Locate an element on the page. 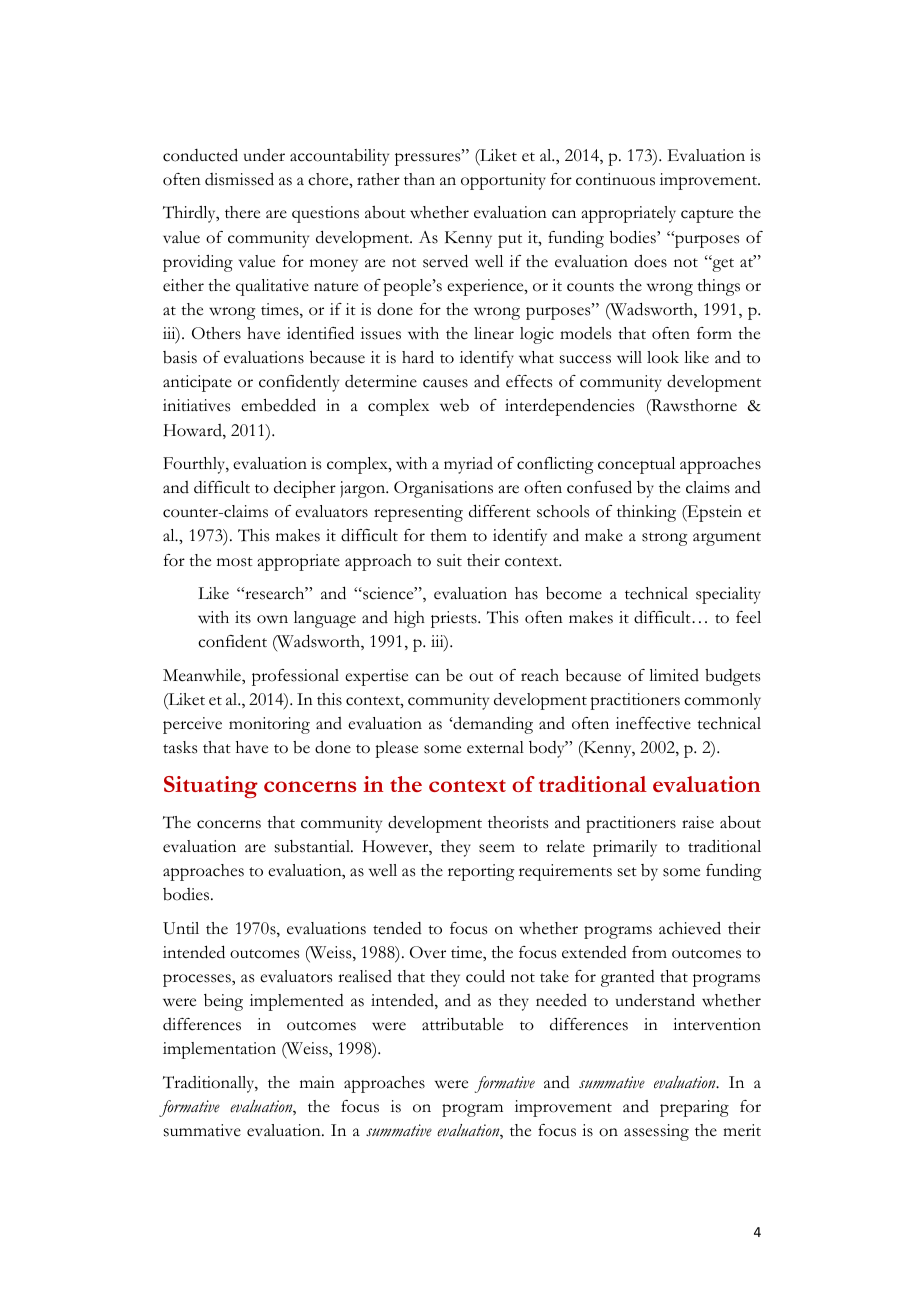 This image has height=1308, width=924. Organisations is located at coordinates (443, 489).
